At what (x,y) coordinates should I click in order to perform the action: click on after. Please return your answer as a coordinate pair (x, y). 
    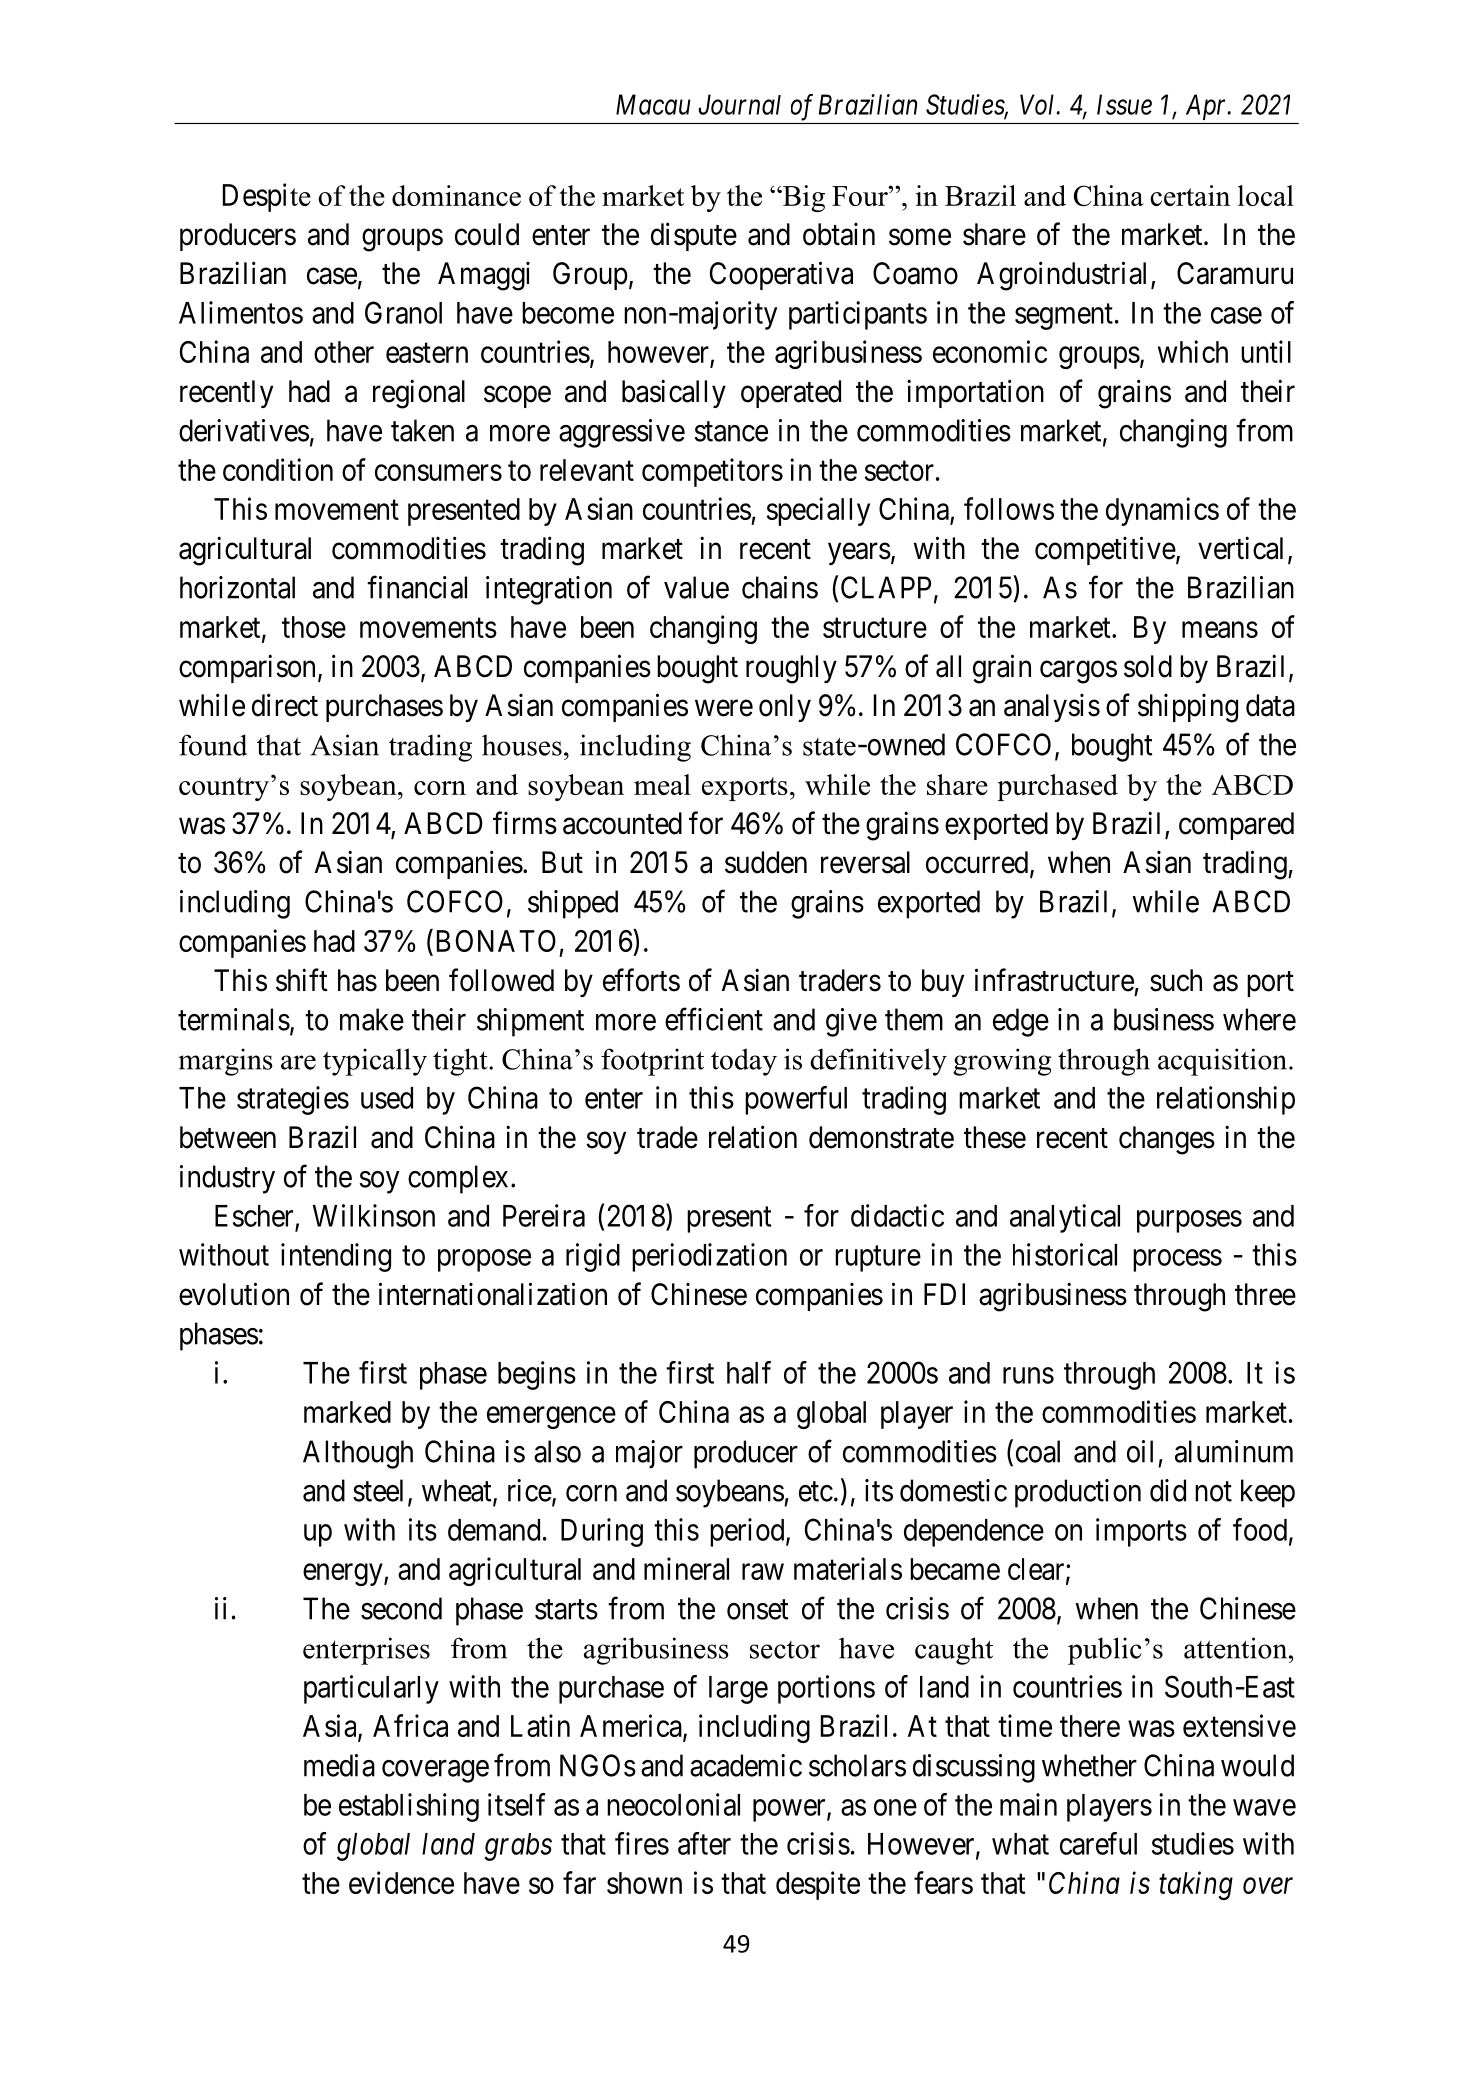
    Looking at the image, I should click on (704, 1843).
